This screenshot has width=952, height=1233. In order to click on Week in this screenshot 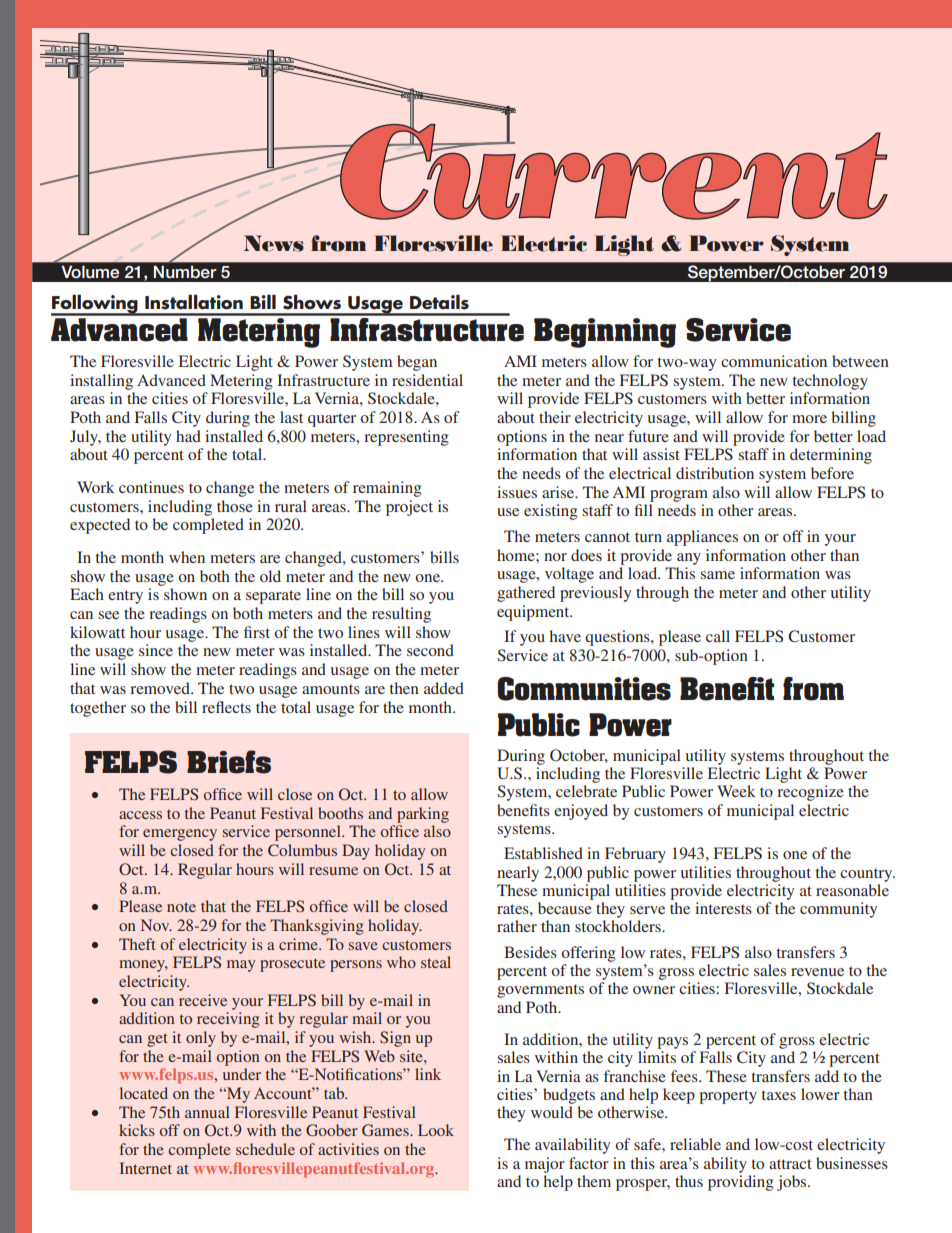, I will do `click(736, 791)`.
